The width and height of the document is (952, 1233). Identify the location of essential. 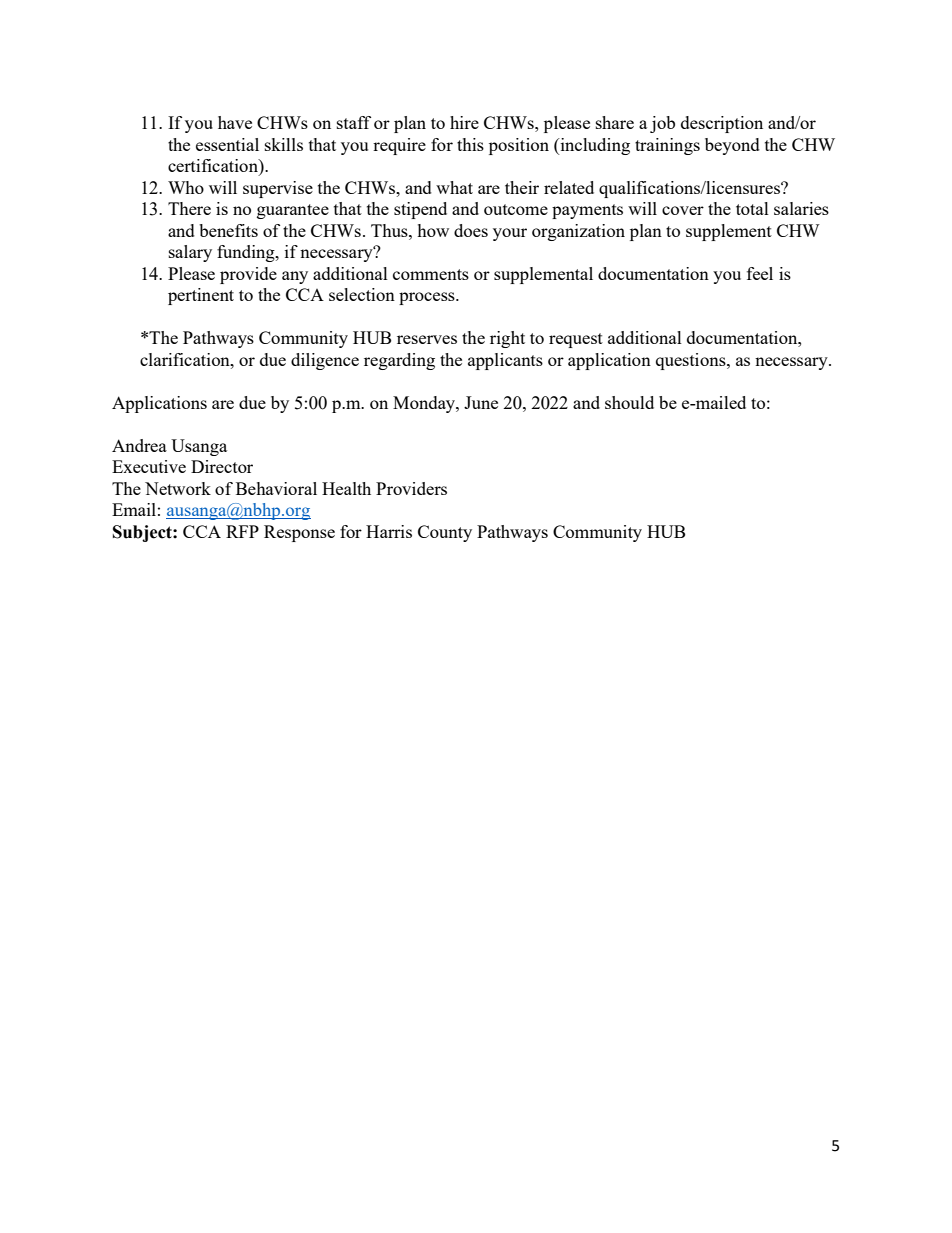
(227, 144).
